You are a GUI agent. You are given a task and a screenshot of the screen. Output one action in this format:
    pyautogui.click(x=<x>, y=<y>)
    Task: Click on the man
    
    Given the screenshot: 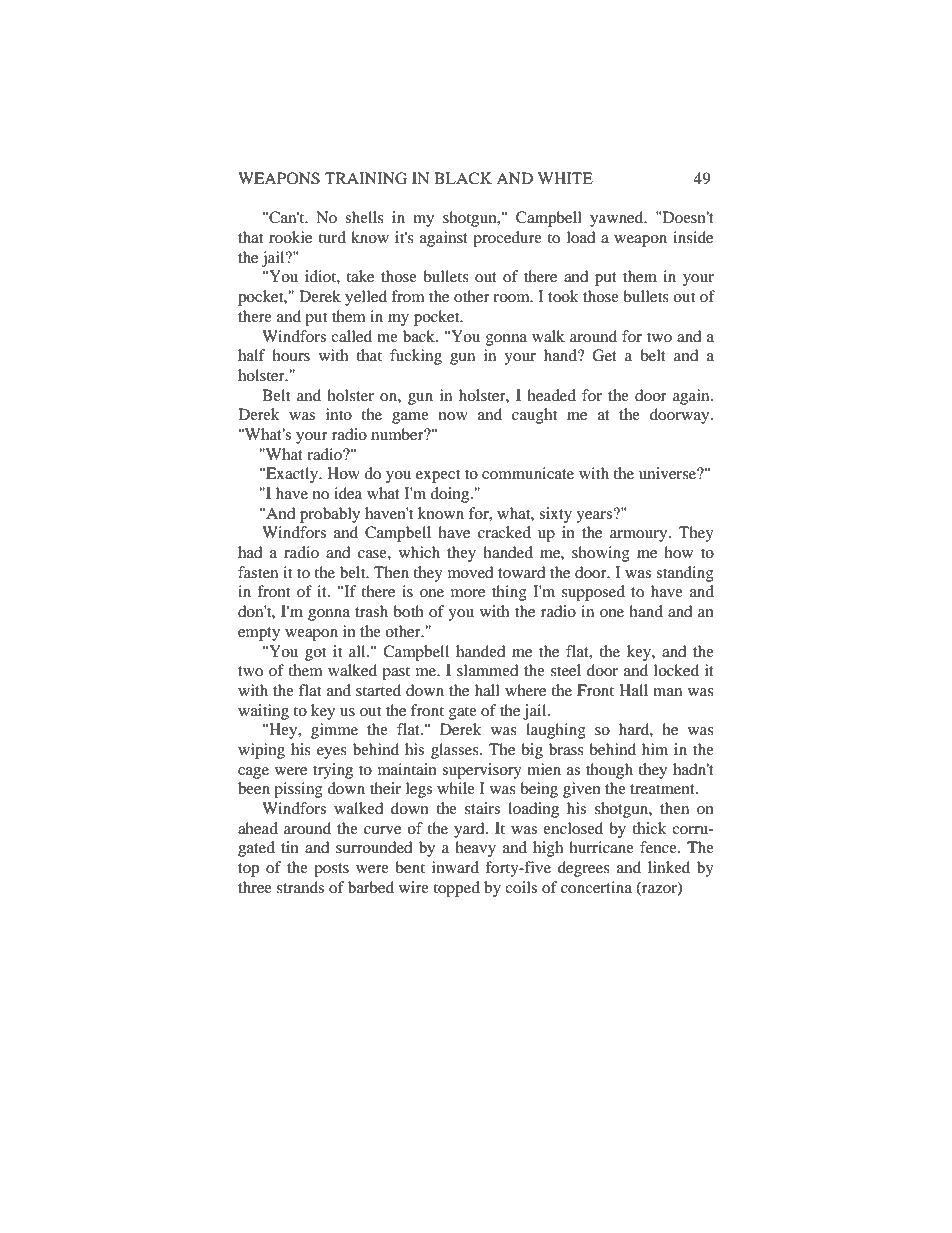 What is the action you would take?
    pyautogui.click(x=667, y=692)
